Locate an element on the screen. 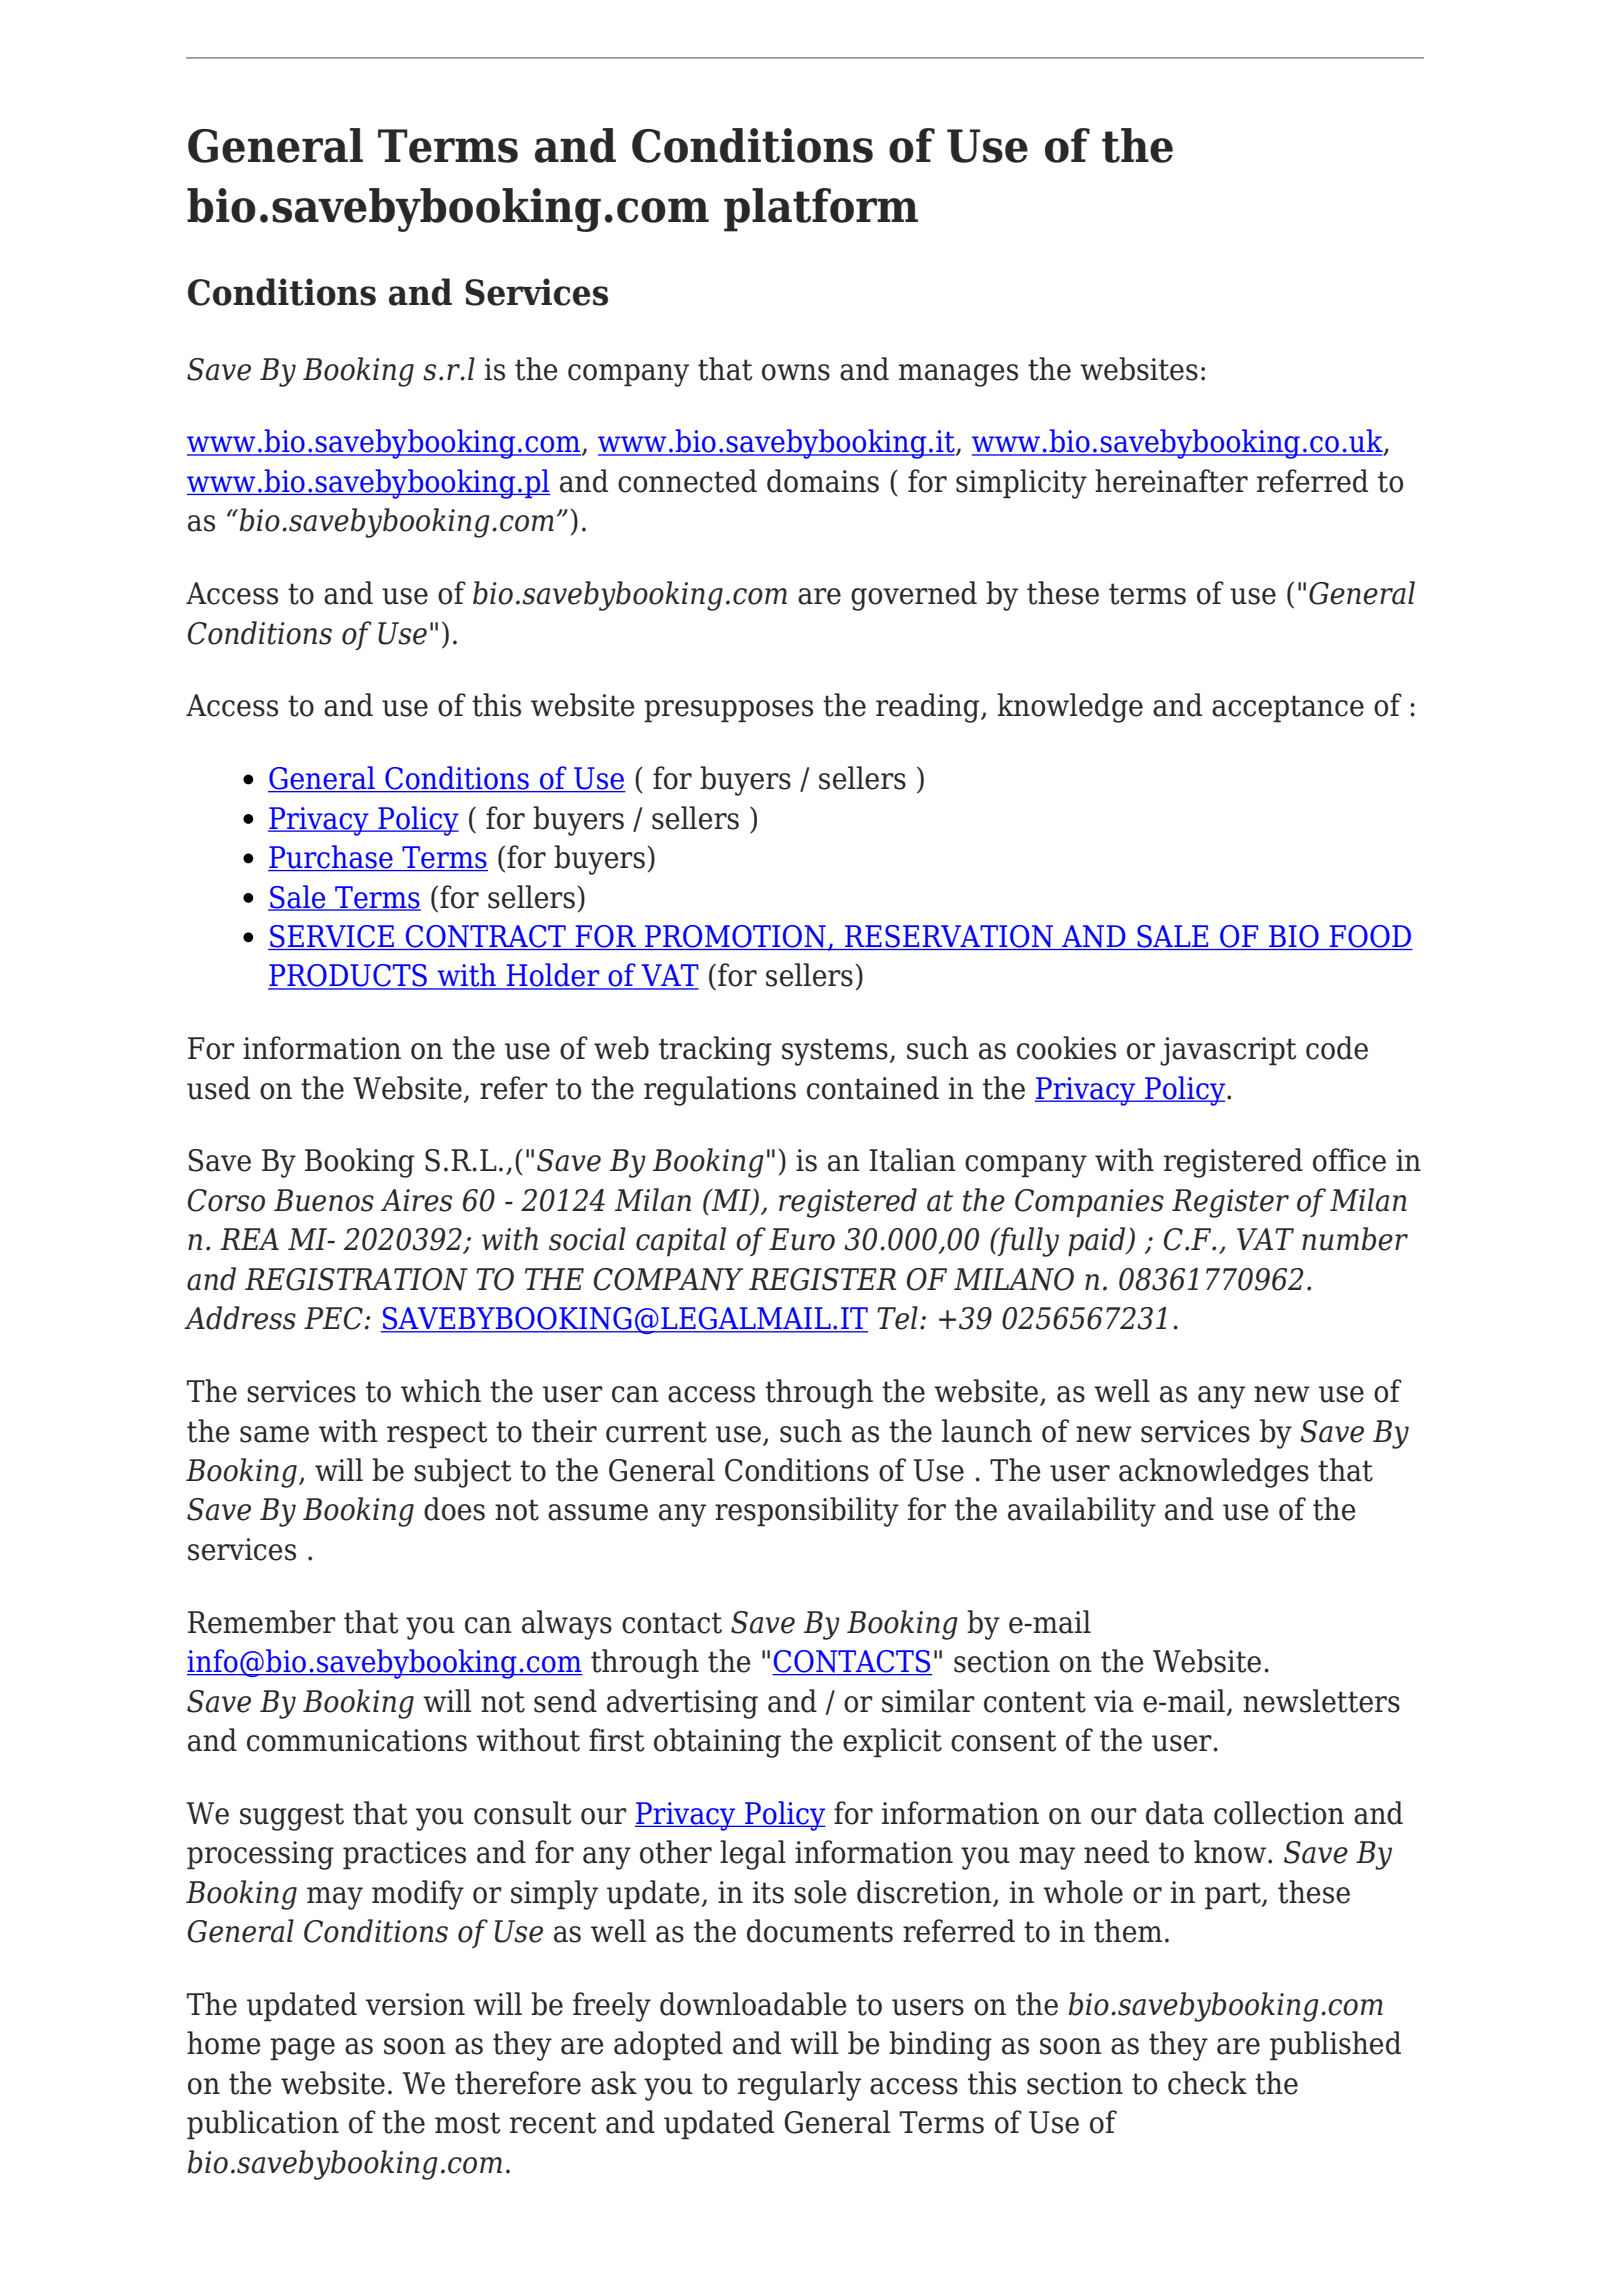 The image size is (1610, 2276). office is located at coordinates (1349, 1160).
